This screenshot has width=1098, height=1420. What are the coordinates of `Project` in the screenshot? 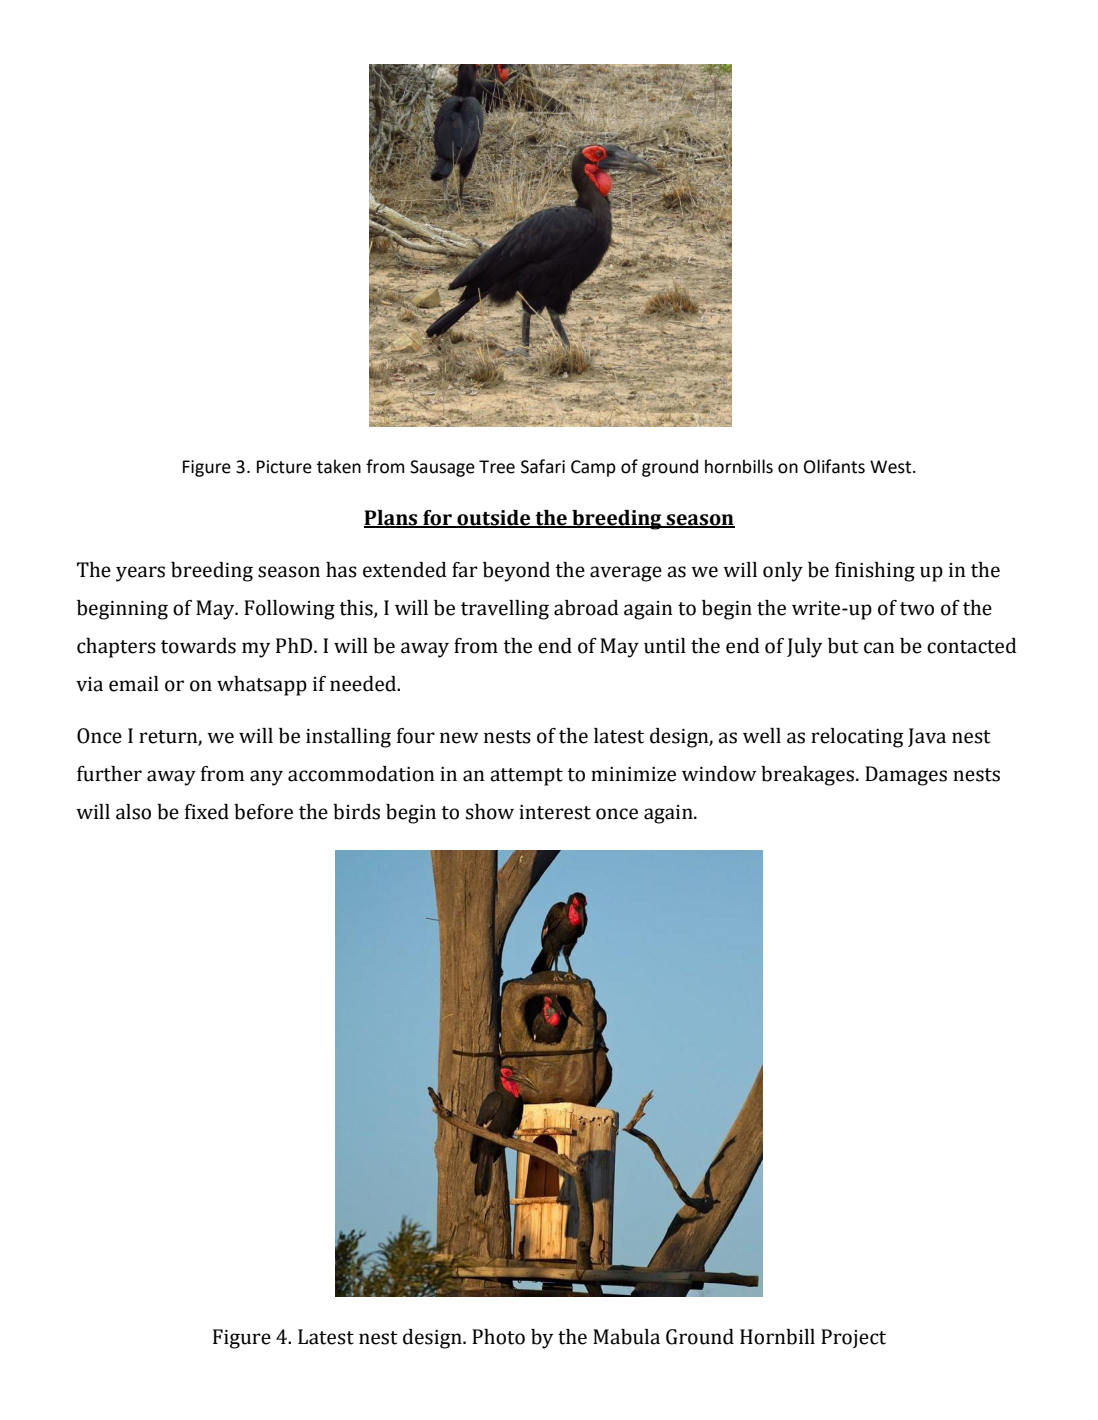 It's located at (853, 1339).
